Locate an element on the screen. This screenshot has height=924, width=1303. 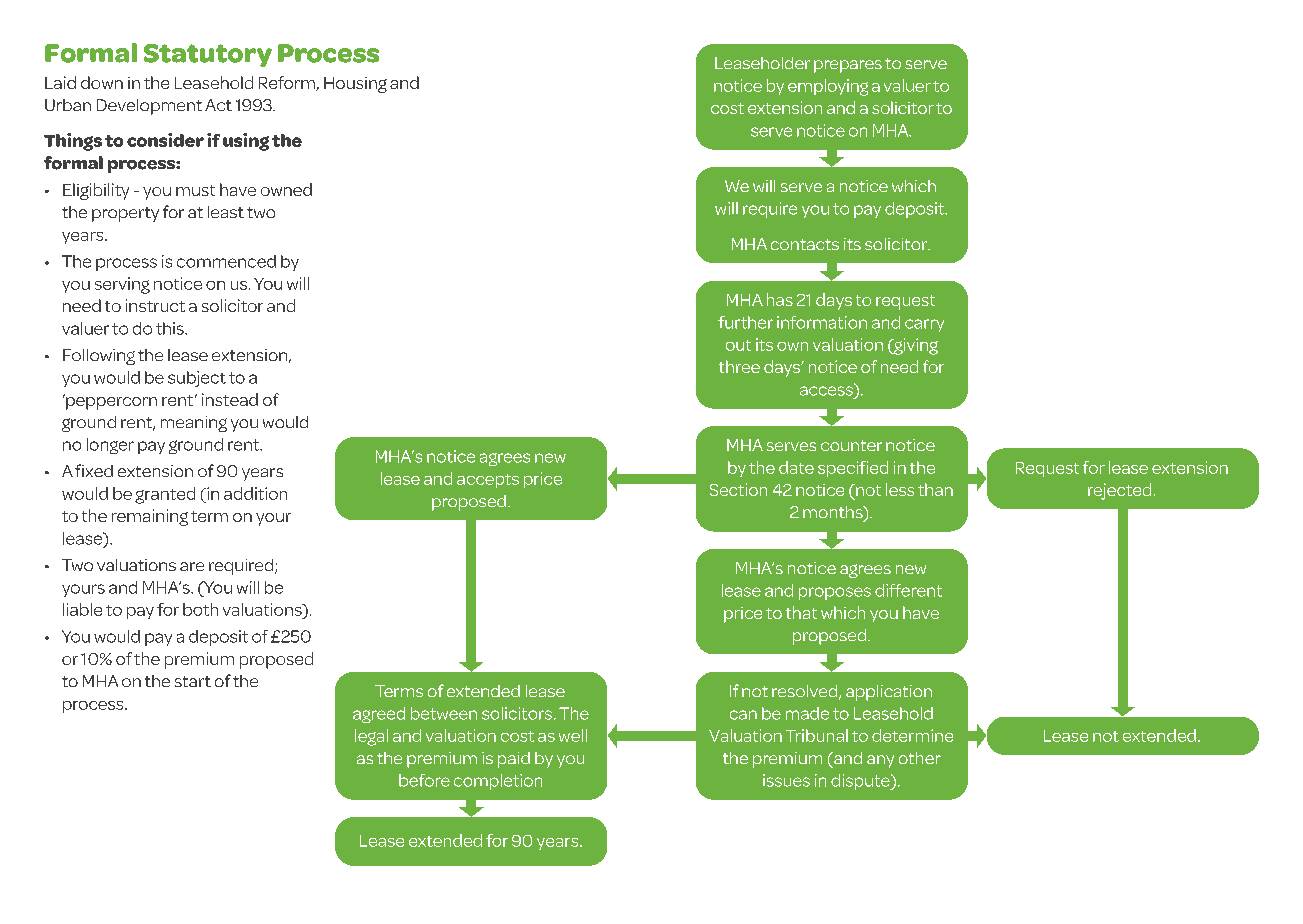
employing is located at coordinates (828, 87).
